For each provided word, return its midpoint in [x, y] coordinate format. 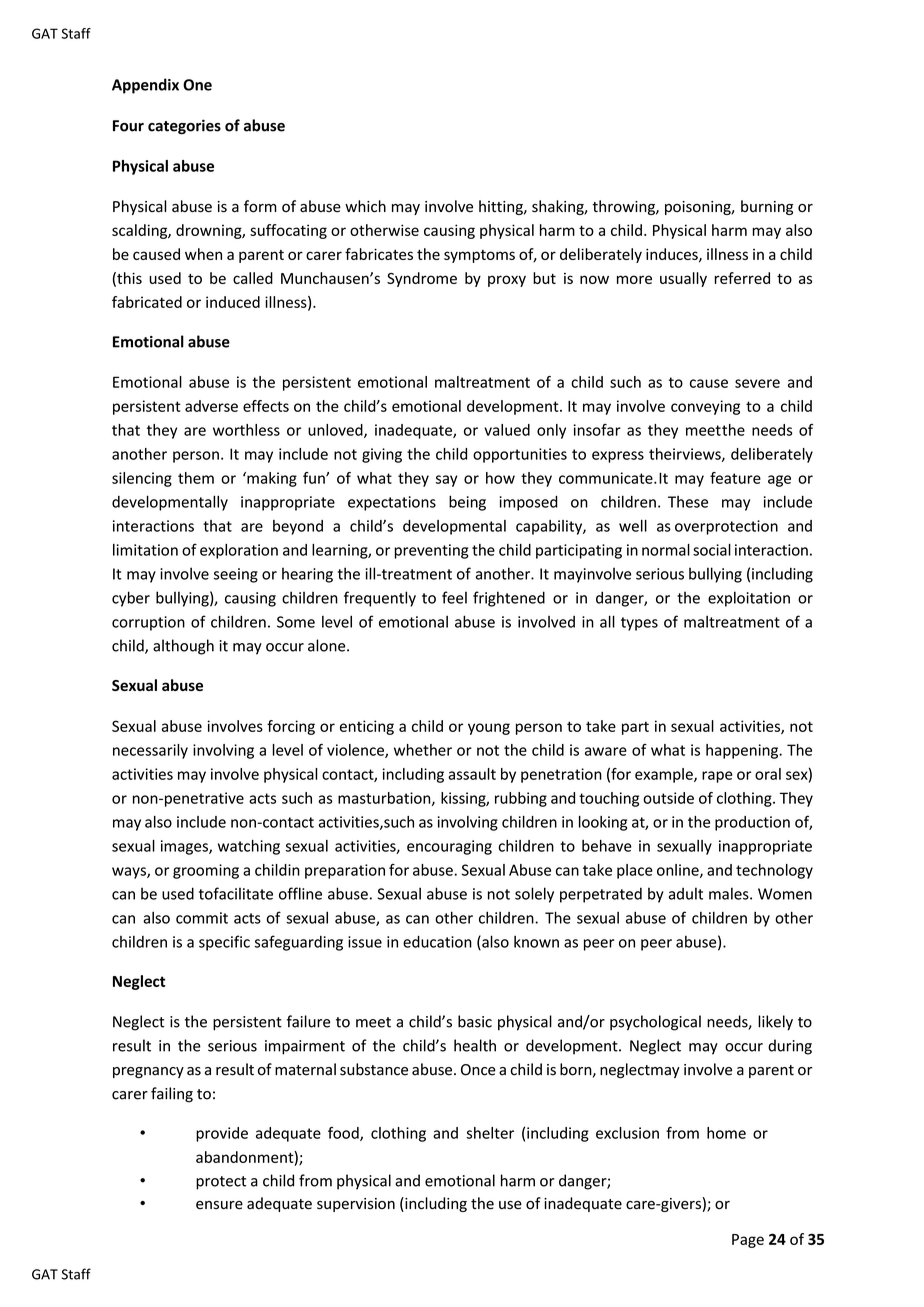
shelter [490, 1133]
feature [735, 478]
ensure [219, 1205]
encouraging [449, 847]
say [447, 481]
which [365, 206]
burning [767, 207]
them [196, 478]
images [185, 847]
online [679, 871]
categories [184, 126]
